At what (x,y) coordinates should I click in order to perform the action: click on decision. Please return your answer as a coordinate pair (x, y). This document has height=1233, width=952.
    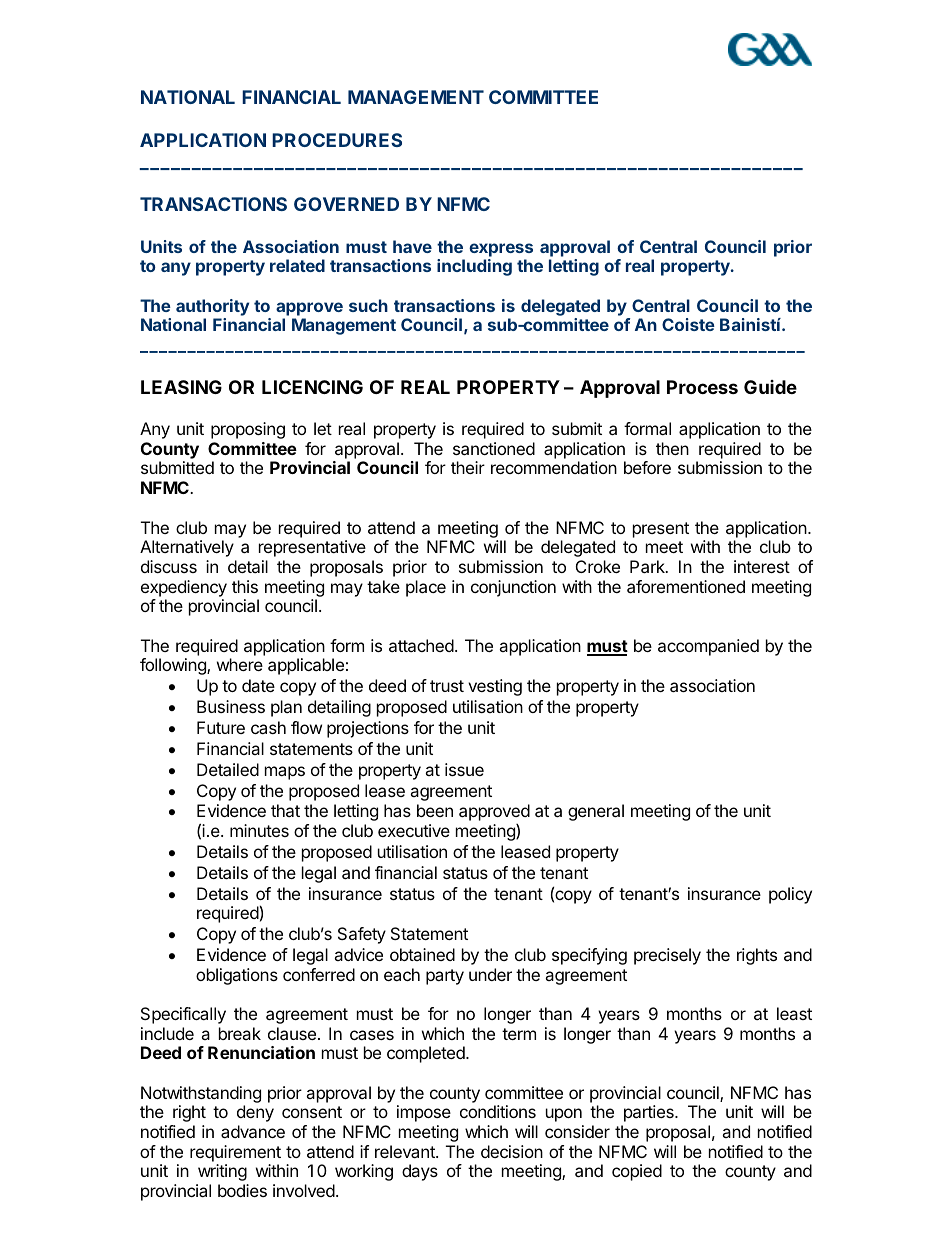
    Looking at the image, I should click on (512, 1151).
